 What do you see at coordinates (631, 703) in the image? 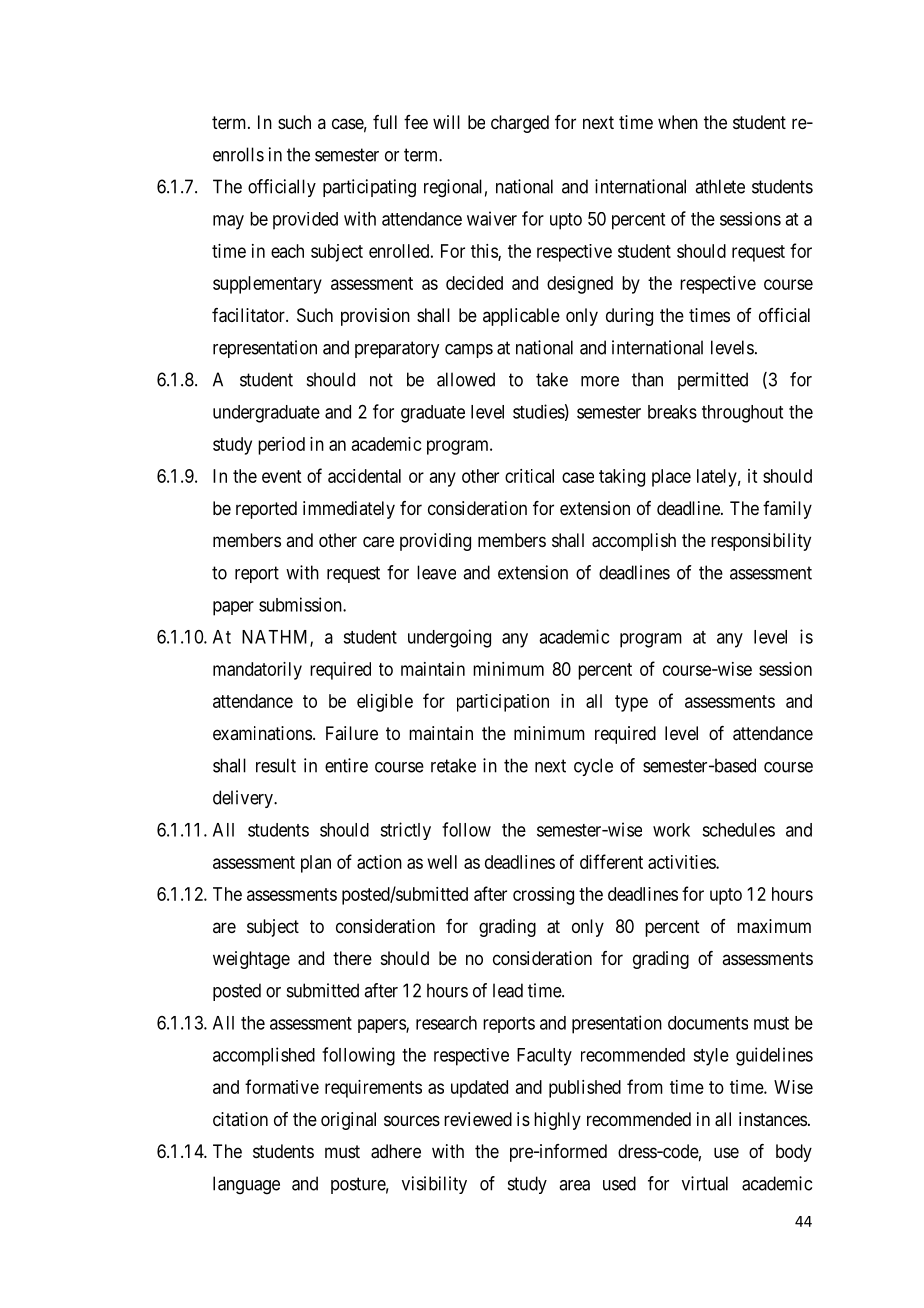
I see `type` at bounding box center [631, 703].
